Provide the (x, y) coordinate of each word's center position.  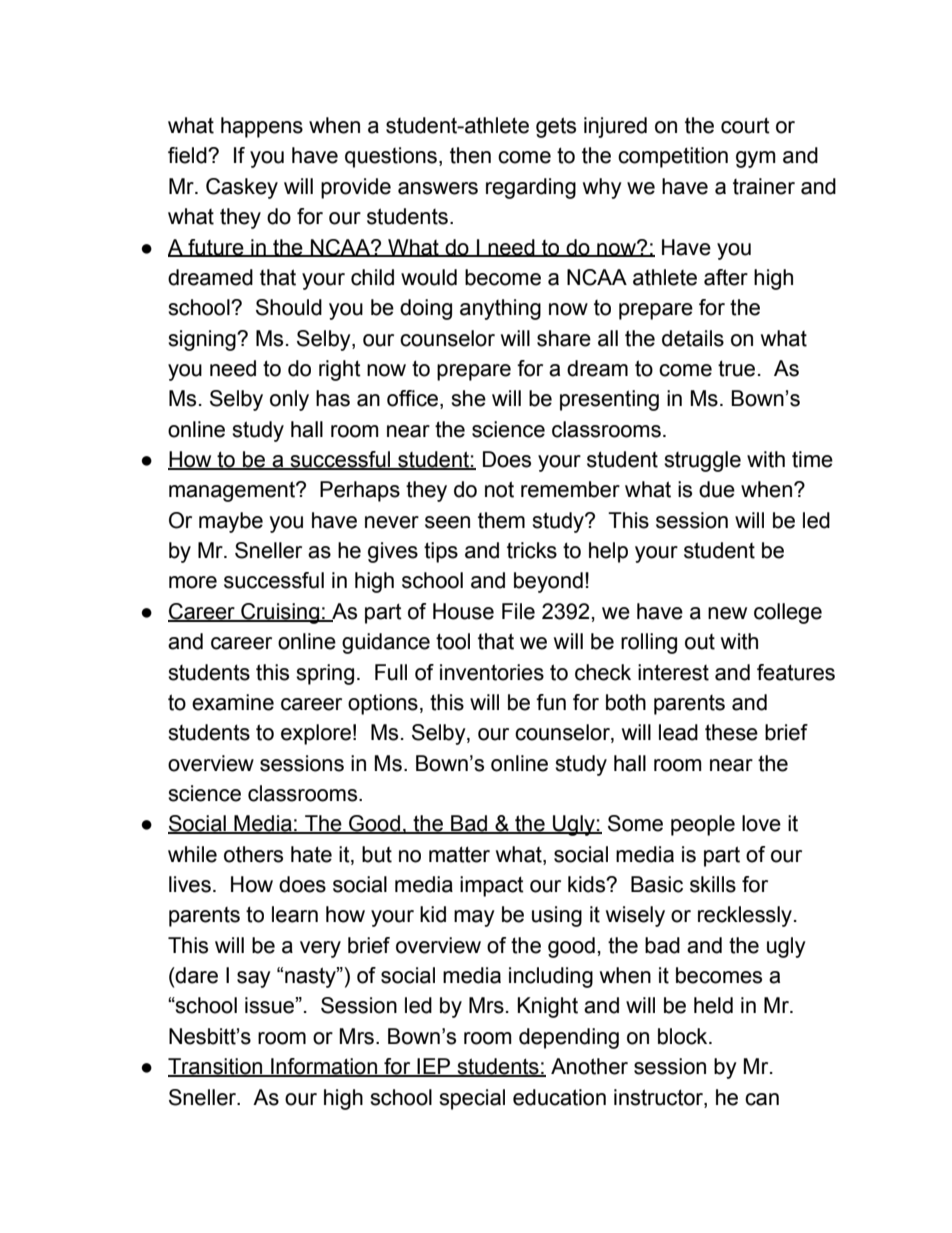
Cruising (280, 613)
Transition (216, 1067)
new (727, 613)
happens (262, 127)
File (518, 611)
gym (756, 159)
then (470, 155)
